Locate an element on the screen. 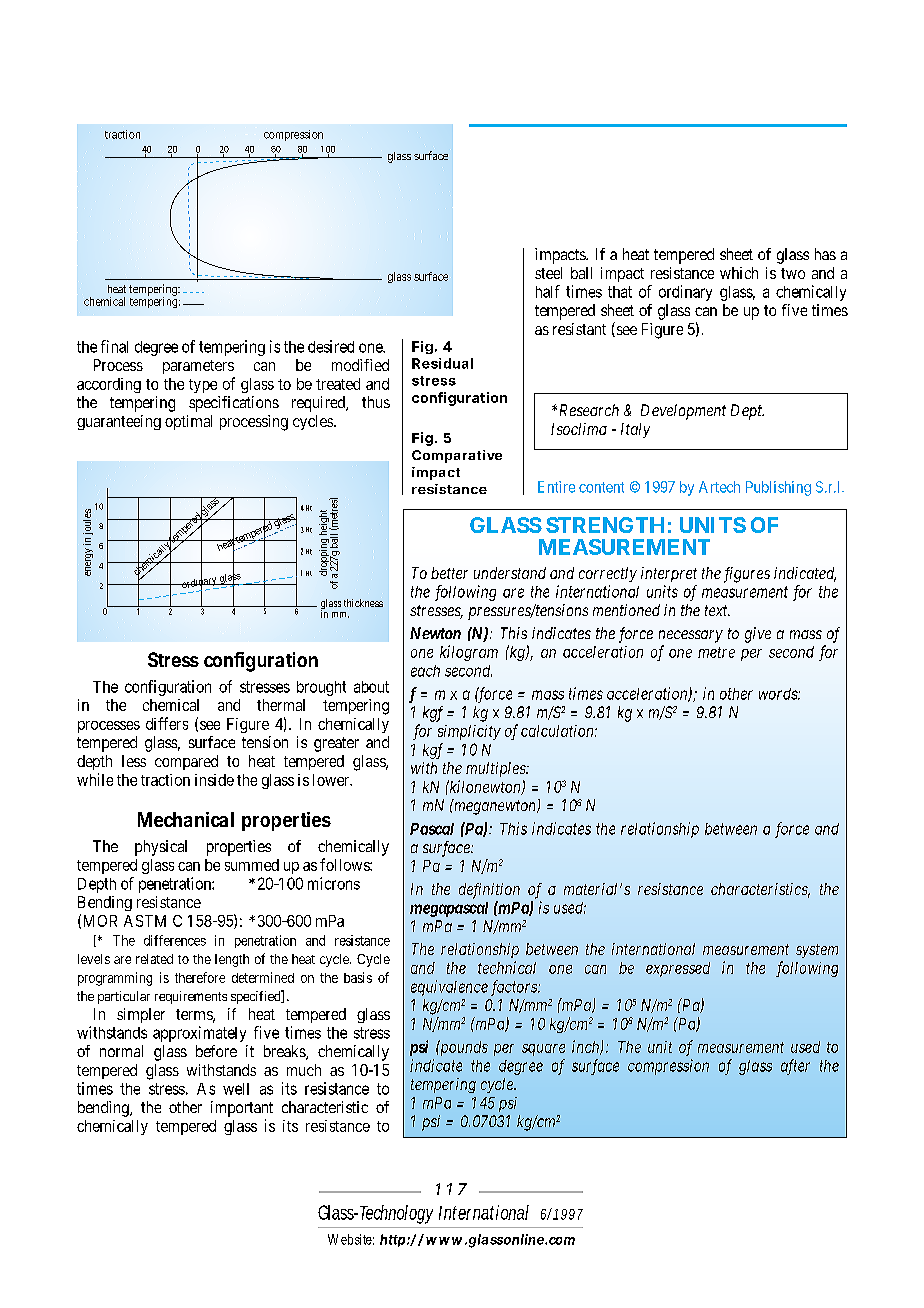 The height and width of the screenshot is (1308, 924). important is located at coordinates (242, 1109).
